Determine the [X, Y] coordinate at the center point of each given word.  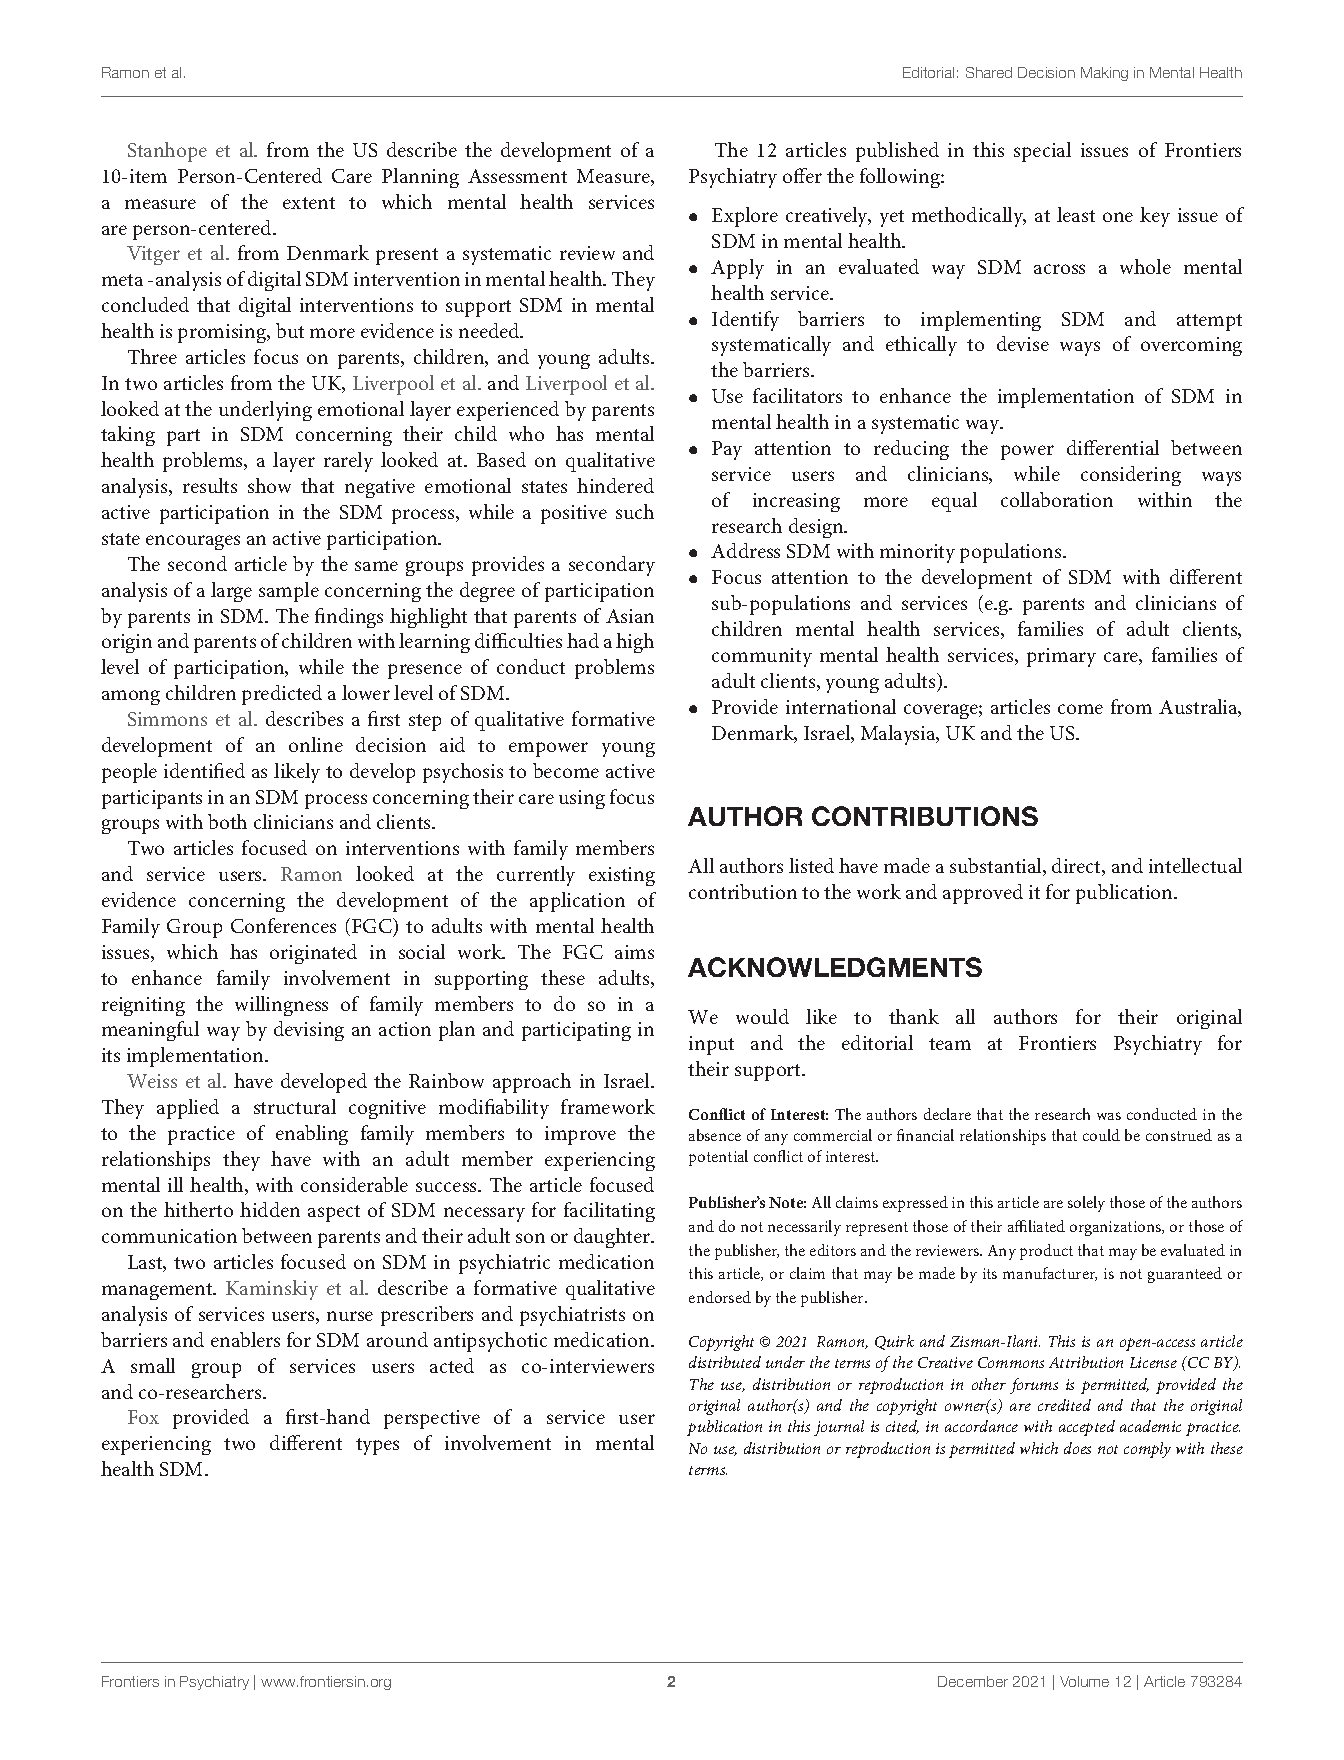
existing [622, 876]
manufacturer [1050, 1274]
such [635, 511]
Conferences [283, 925]
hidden [270, 1209]
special [1042, 152]
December [973, 1681]
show [269, 485]
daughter [613, 1238]
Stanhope [167, 152]
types [377, 1446]
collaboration [1057, 499]
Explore [745, 217]
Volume [1084, 1681]
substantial [997, 867]
